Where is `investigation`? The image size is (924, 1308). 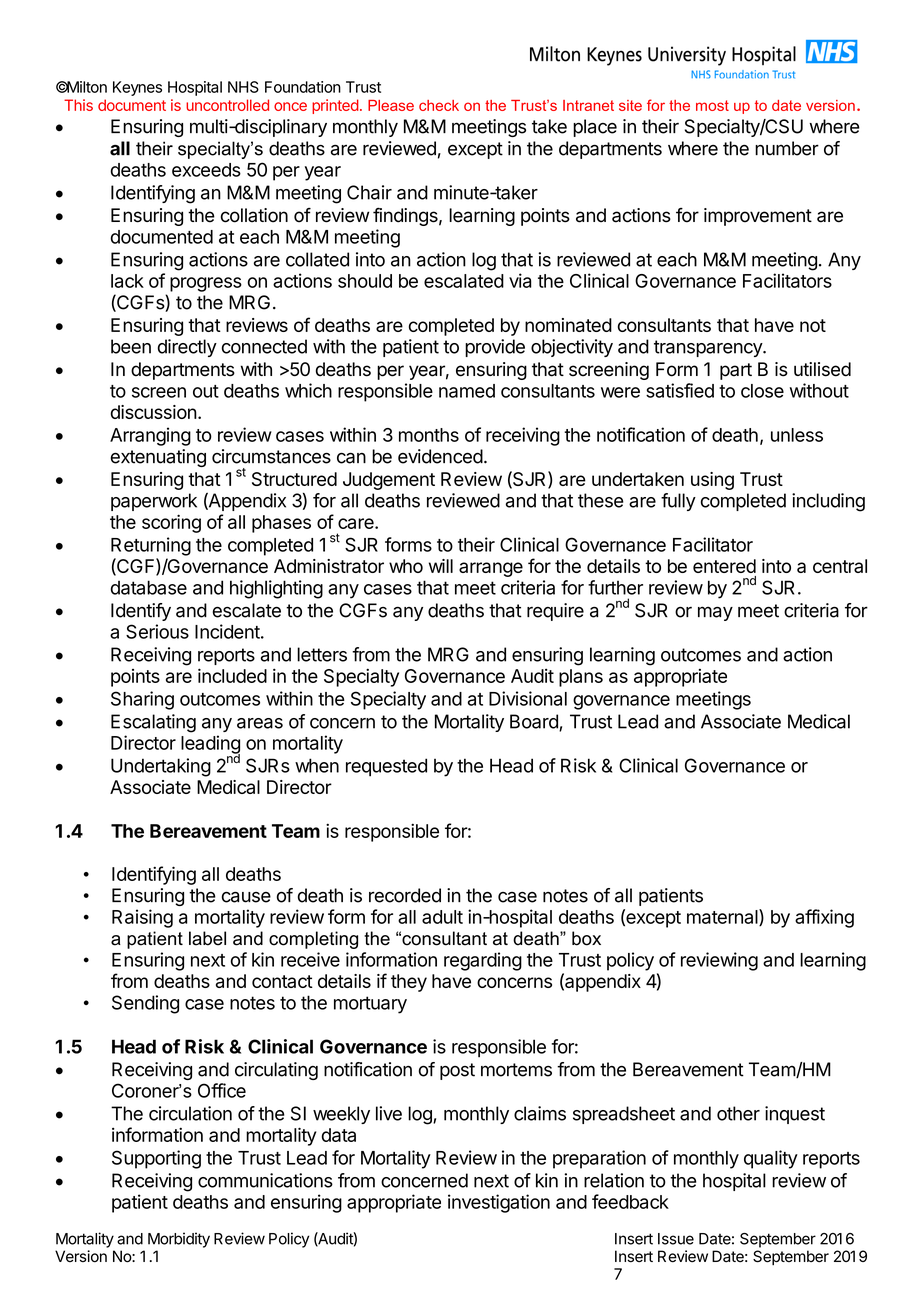 investigation is located at coordinates (499, 1203).
